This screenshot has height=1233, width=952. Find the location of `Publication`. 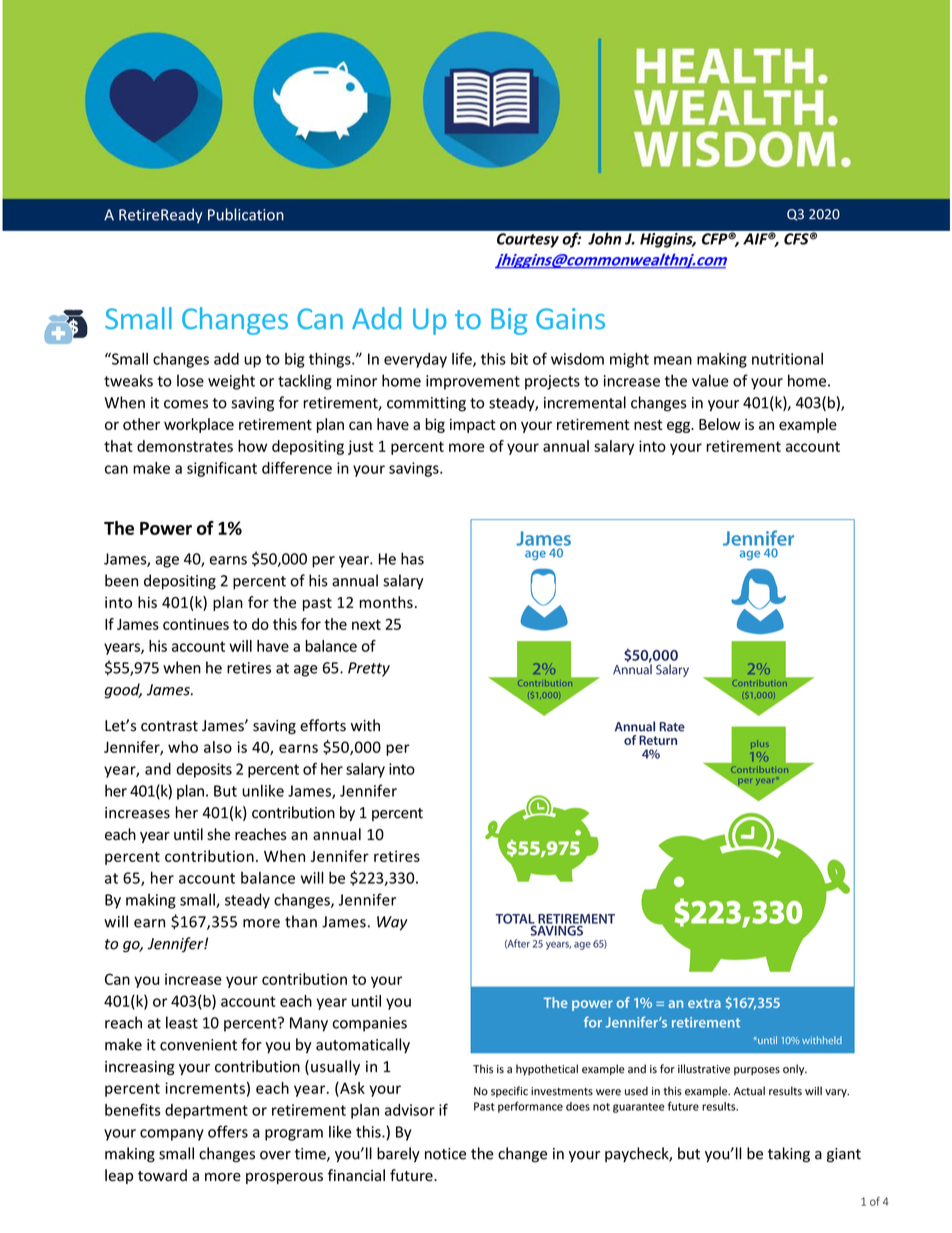

Publication is located at coordinates (246, 214).
